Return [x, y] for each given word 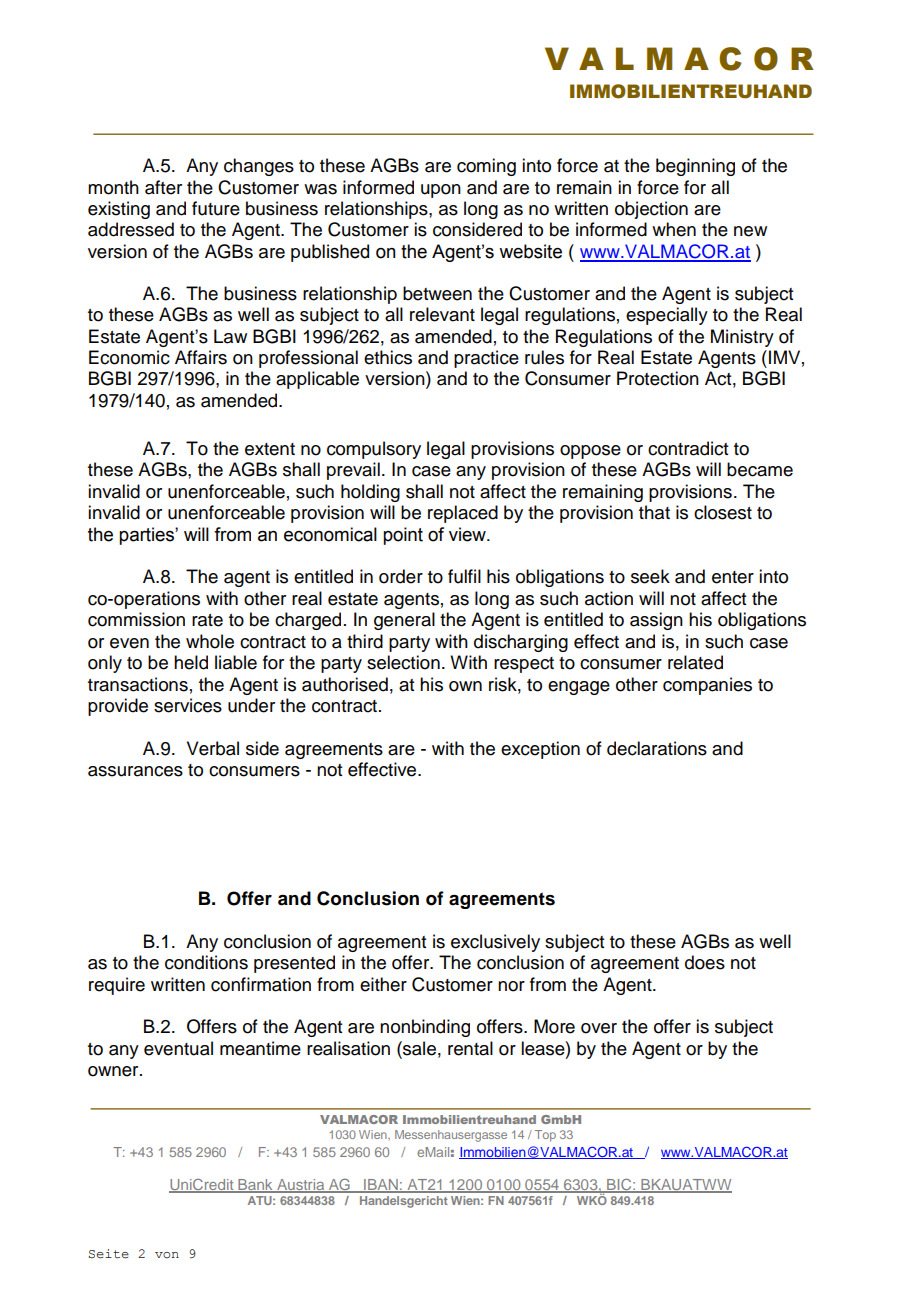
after [163, 187]
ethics [388, 357]
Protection [658, 378]
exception [540, 750]
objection [651, 210]
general [404, 621]
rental [470, 1048]
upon [441, 191]
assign [656, 621]
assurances [135, 771]
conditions [206, 962]
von [167, 1255]
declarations [657, 748]
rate [207, 620]
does [705, 962]
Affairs [201, 357]
